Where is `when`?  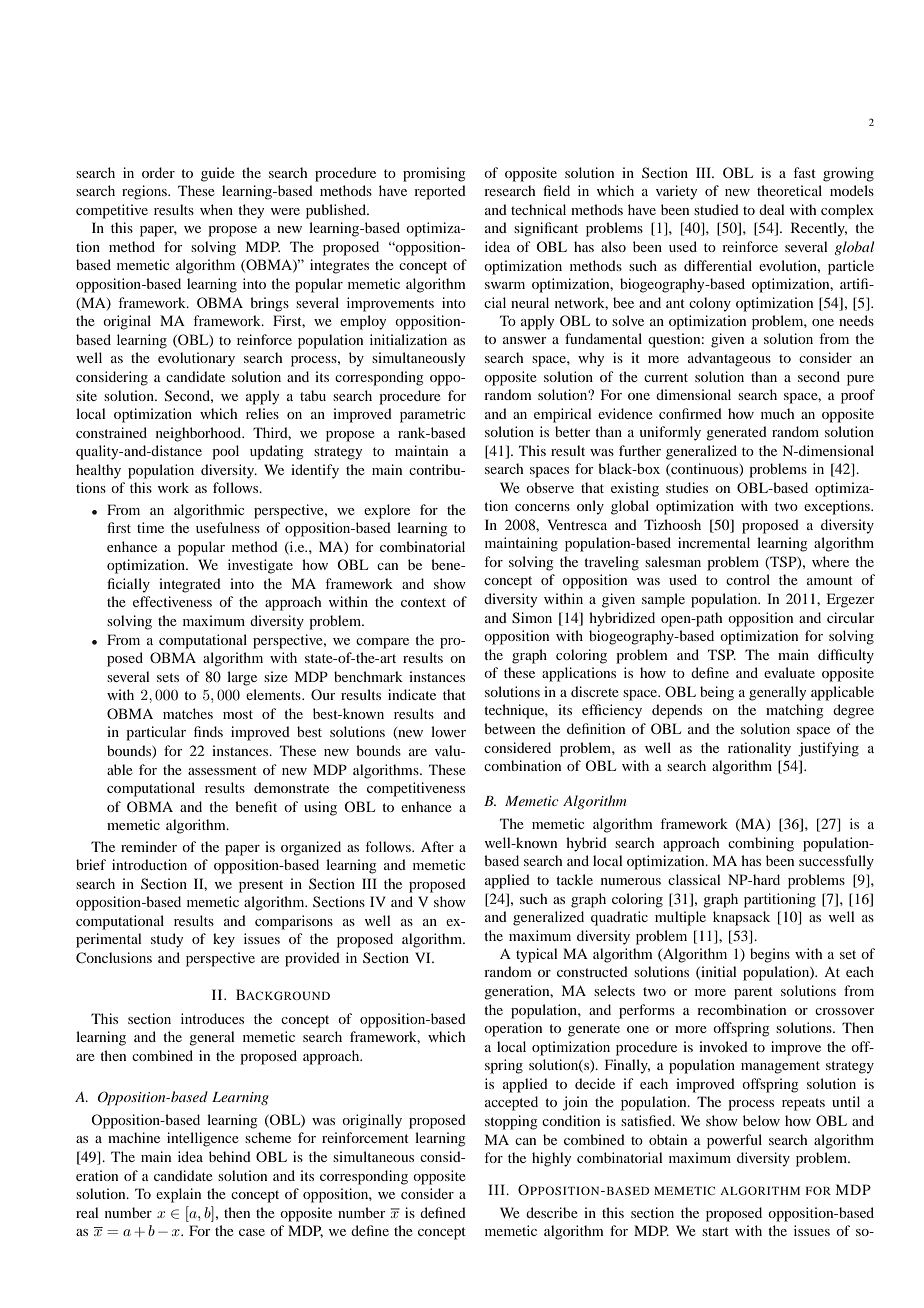 when is located at coordinates (216, 209).
